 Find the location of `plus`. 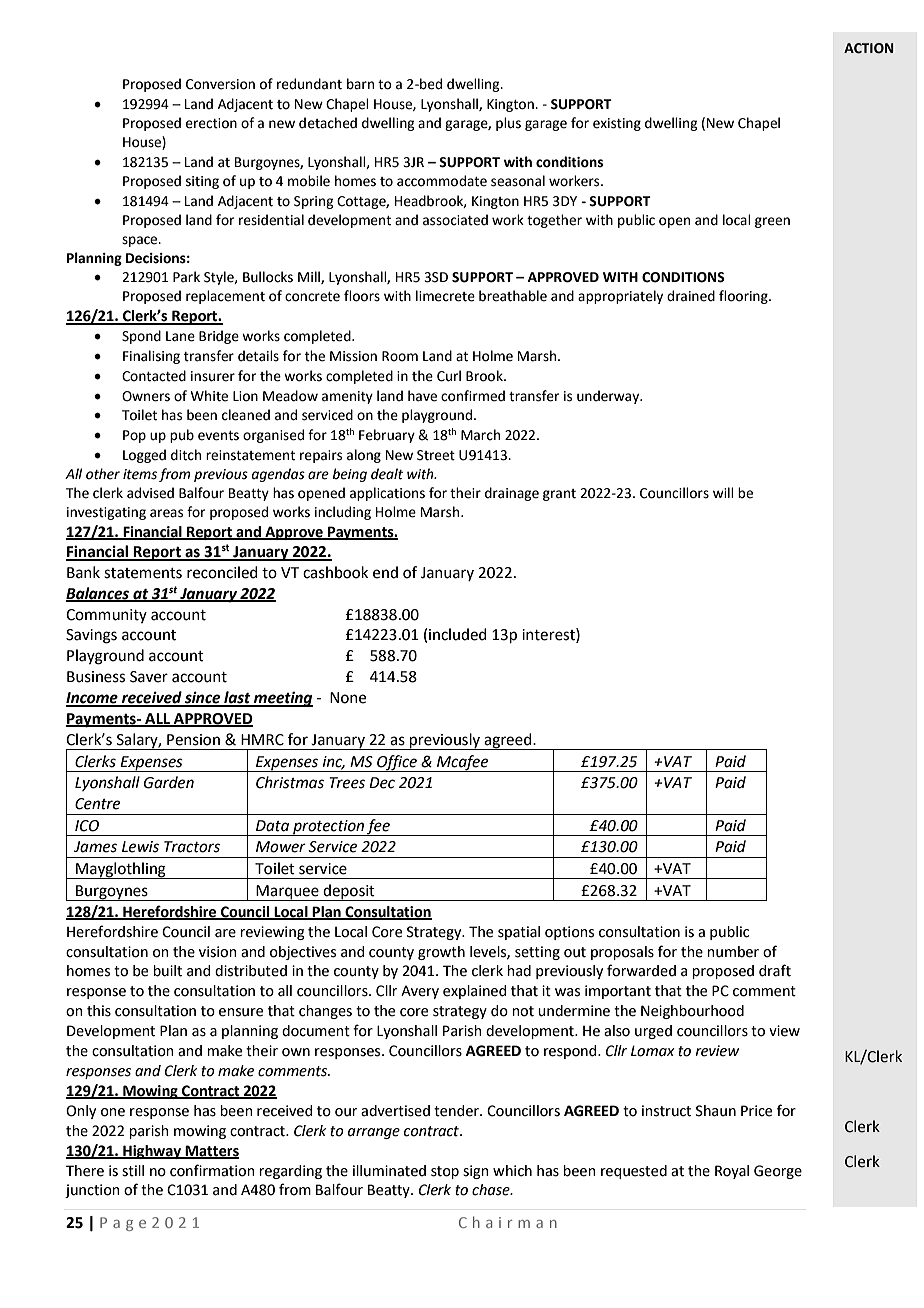

plus is located at coordinates (508, 124).
